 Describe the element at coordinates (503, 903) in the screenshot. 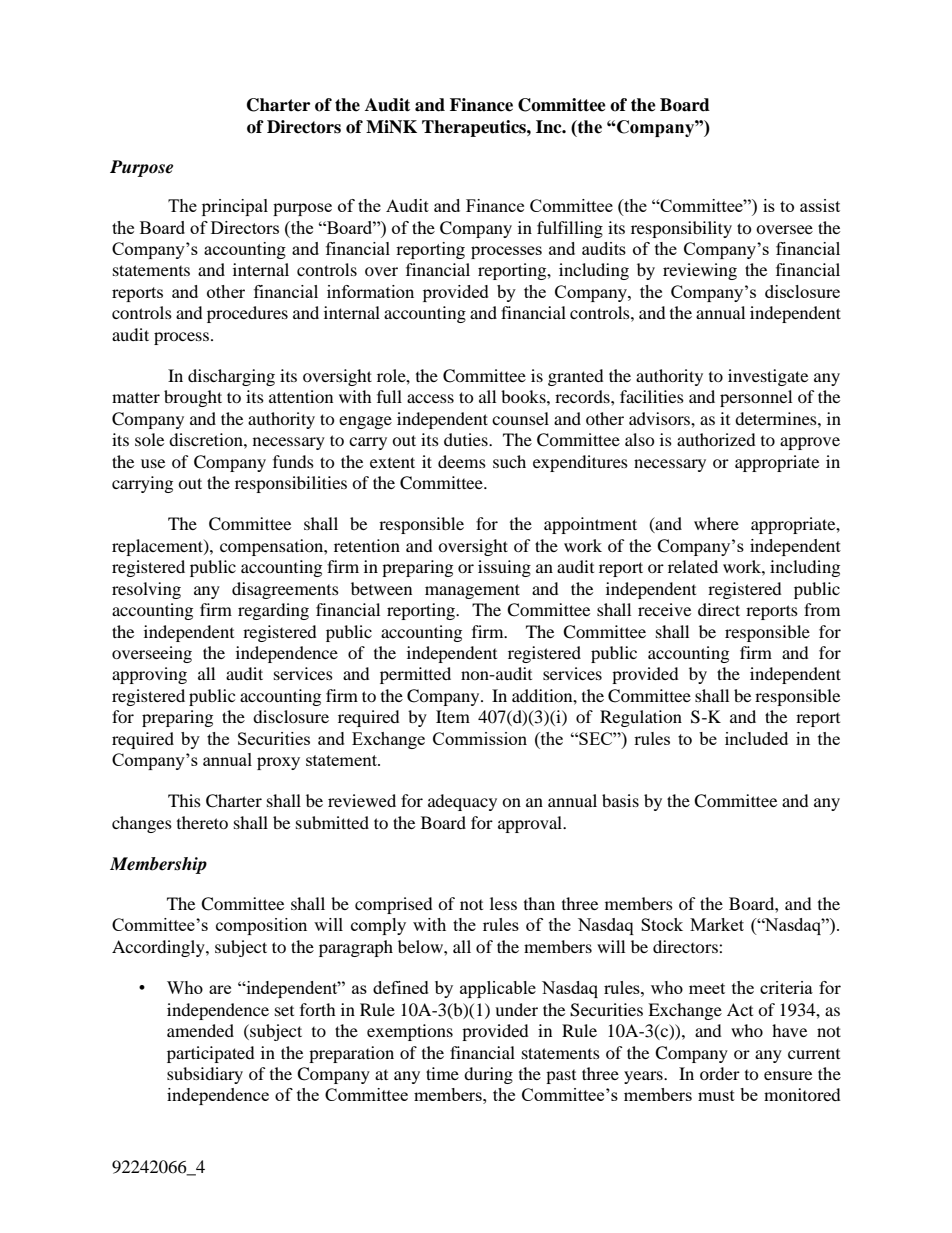

I see `less` at that location.
